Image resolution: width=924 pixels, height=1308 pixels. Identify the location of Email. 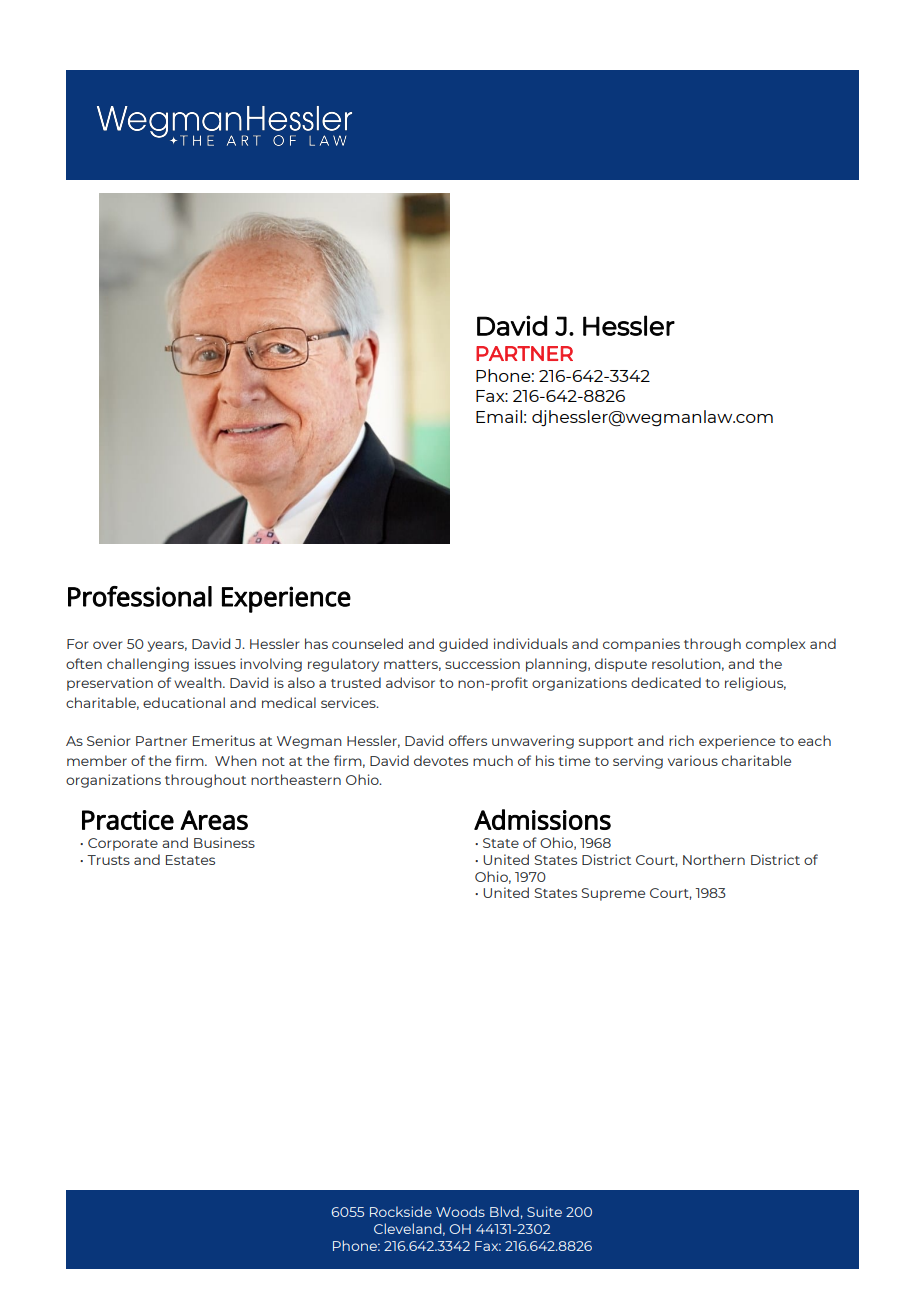
(499, 416).
